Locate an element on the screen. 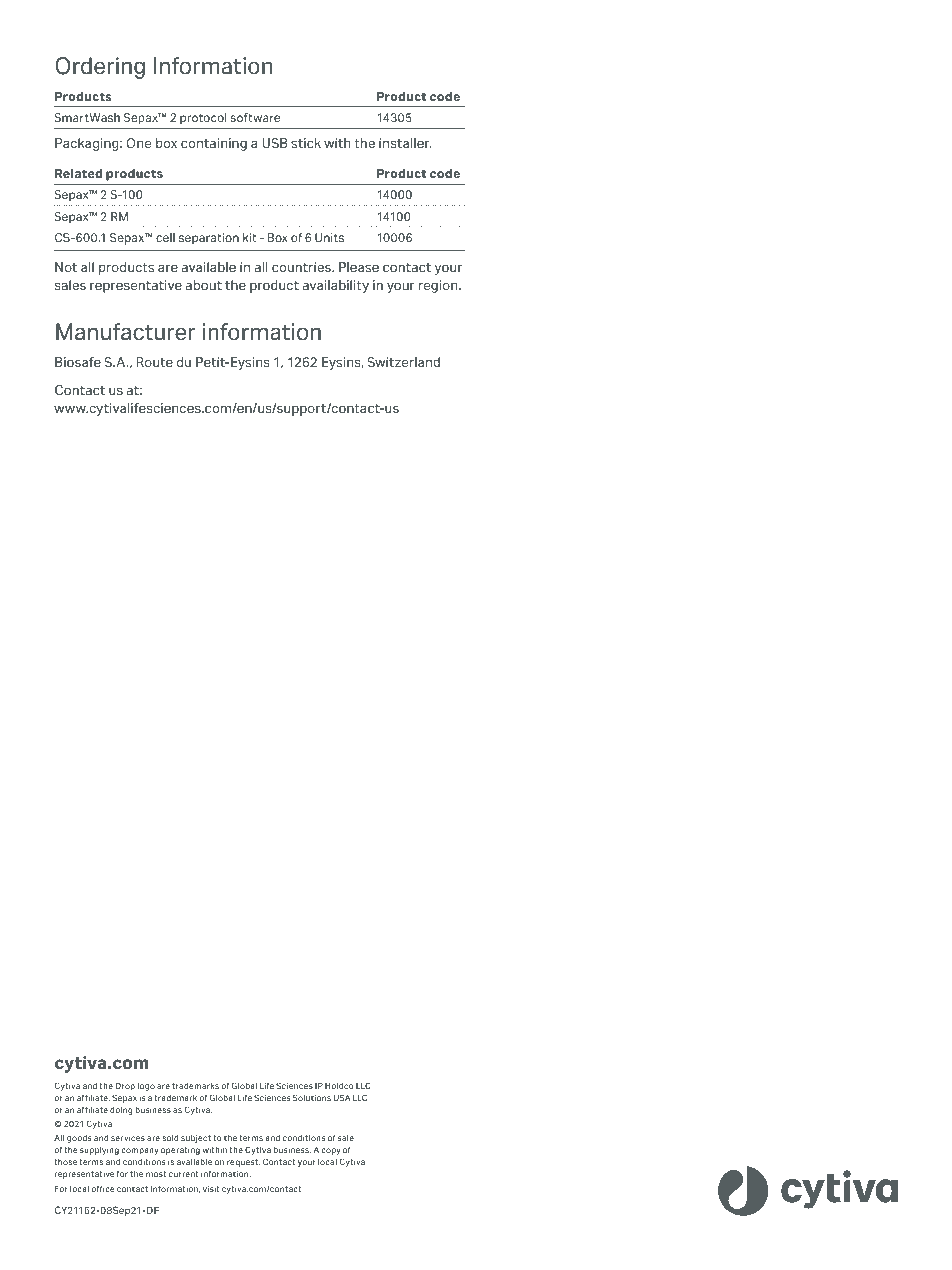 The width and height of the screenshot is (952, 1270). logo is located at coordinates (146, 1087).
